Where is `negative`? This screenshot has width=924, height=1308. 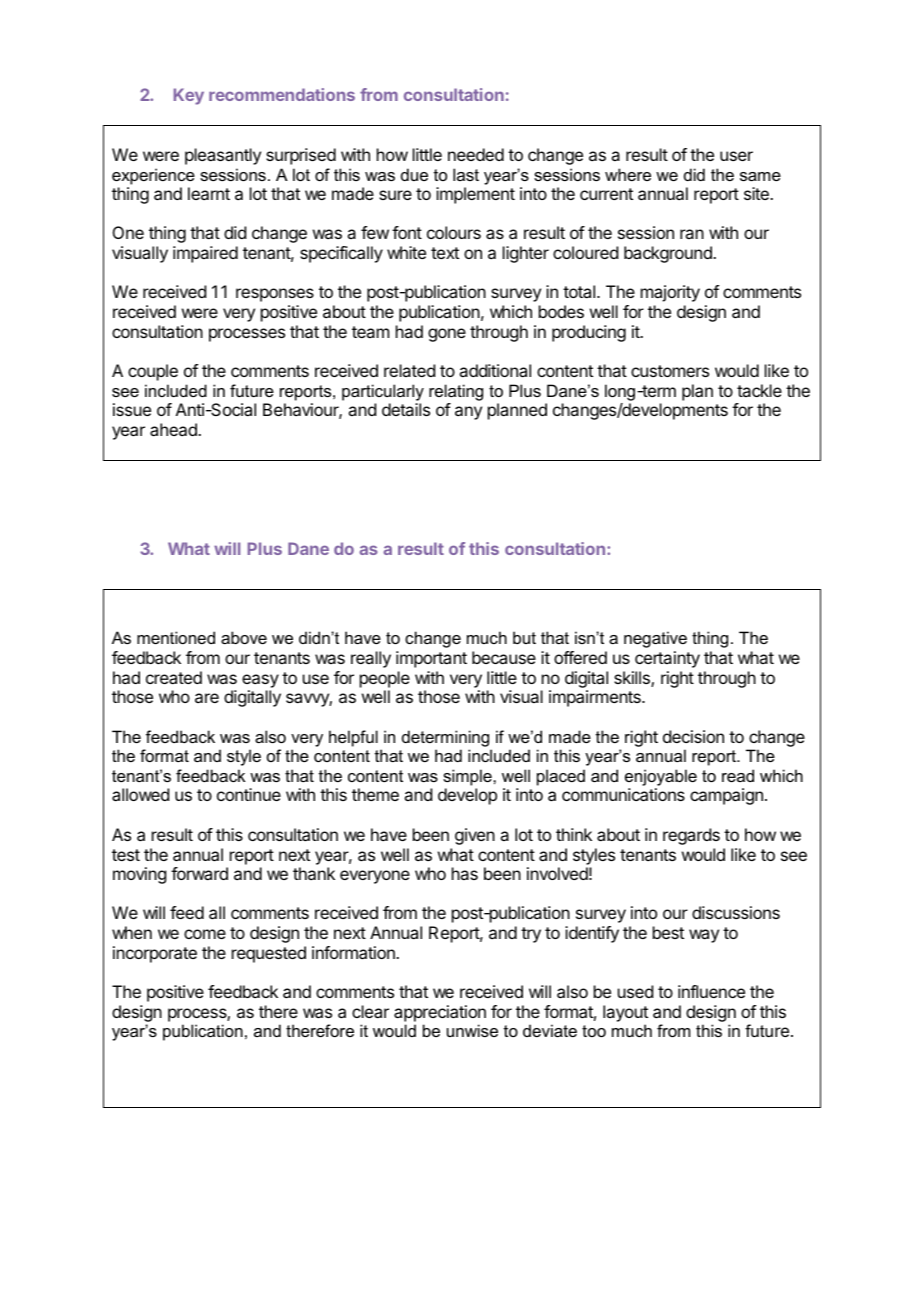 negative is located at coordinates (655, 639).
